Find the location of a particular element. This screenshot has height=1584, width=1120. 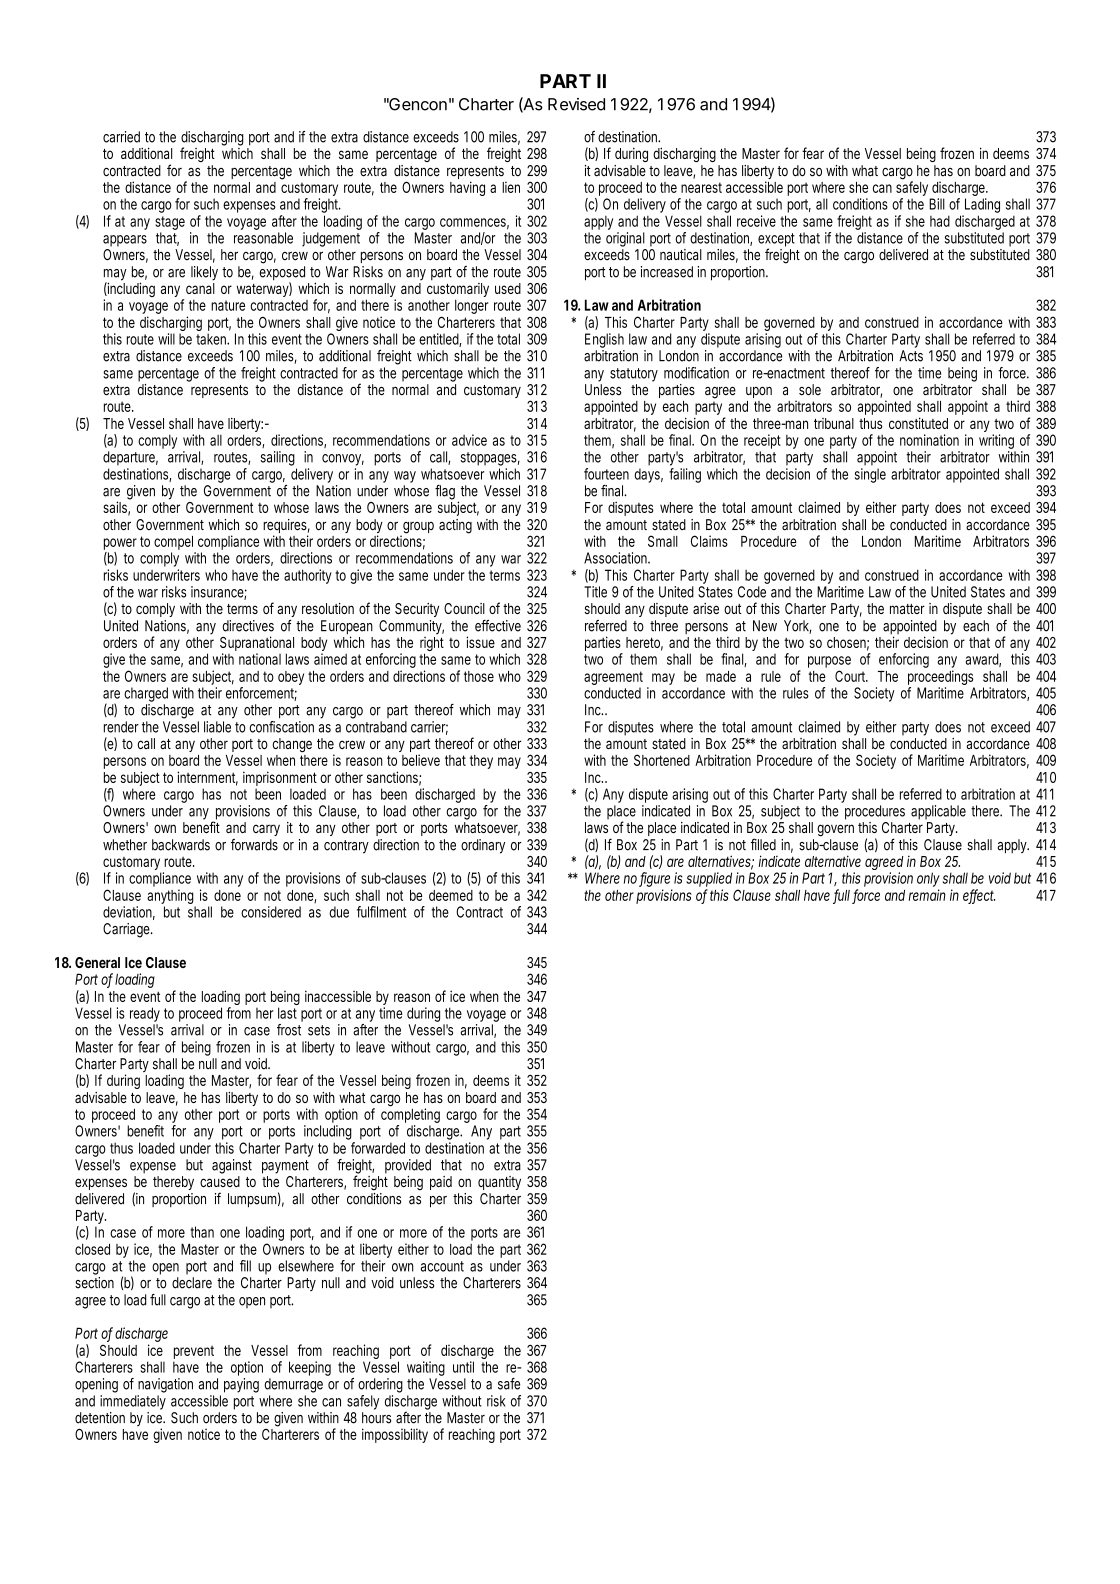

matter is located at coordinates (907, 609).
